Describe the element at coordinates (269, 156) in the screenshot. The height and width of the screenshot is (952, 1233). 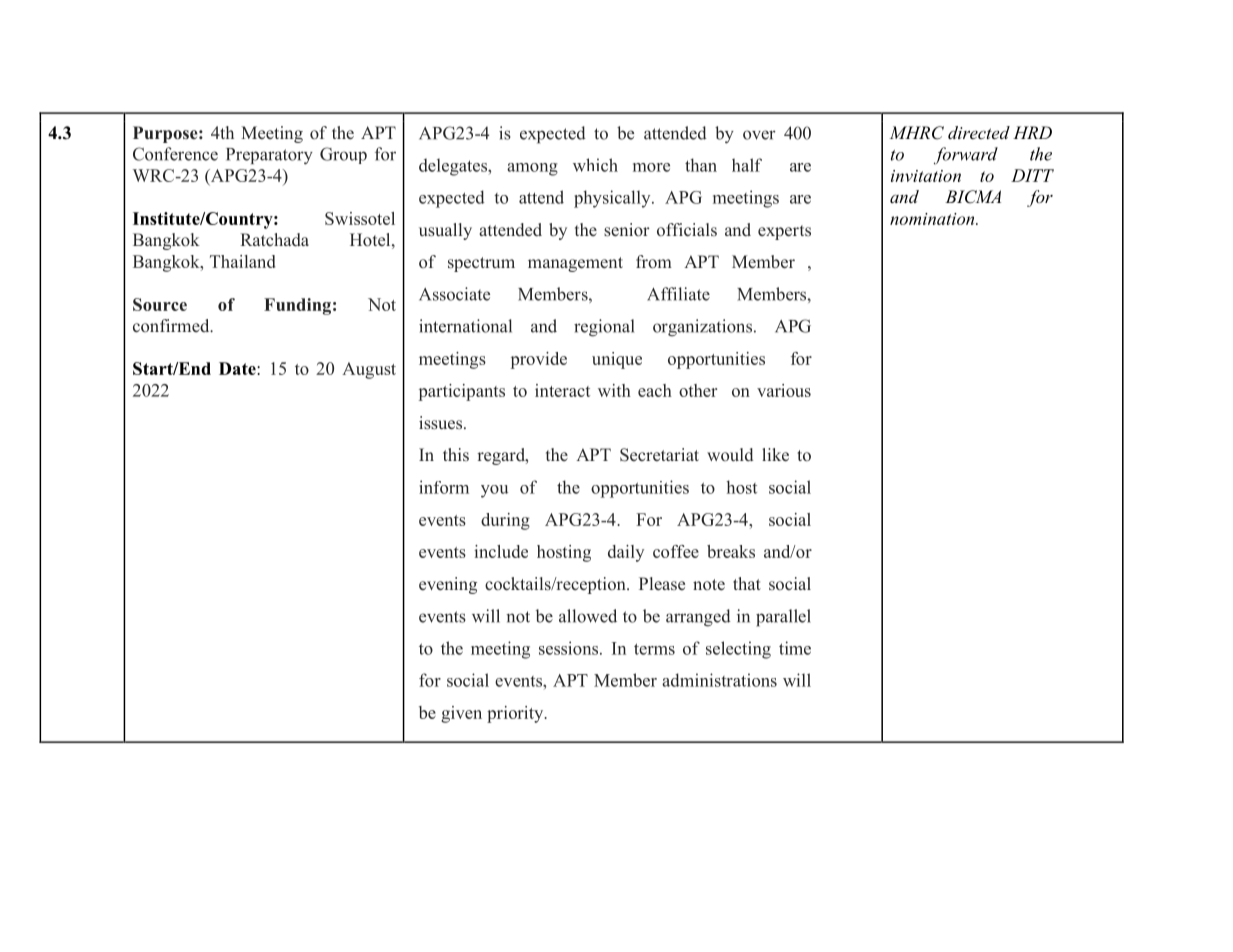
I see `Preparatory` at that location.
